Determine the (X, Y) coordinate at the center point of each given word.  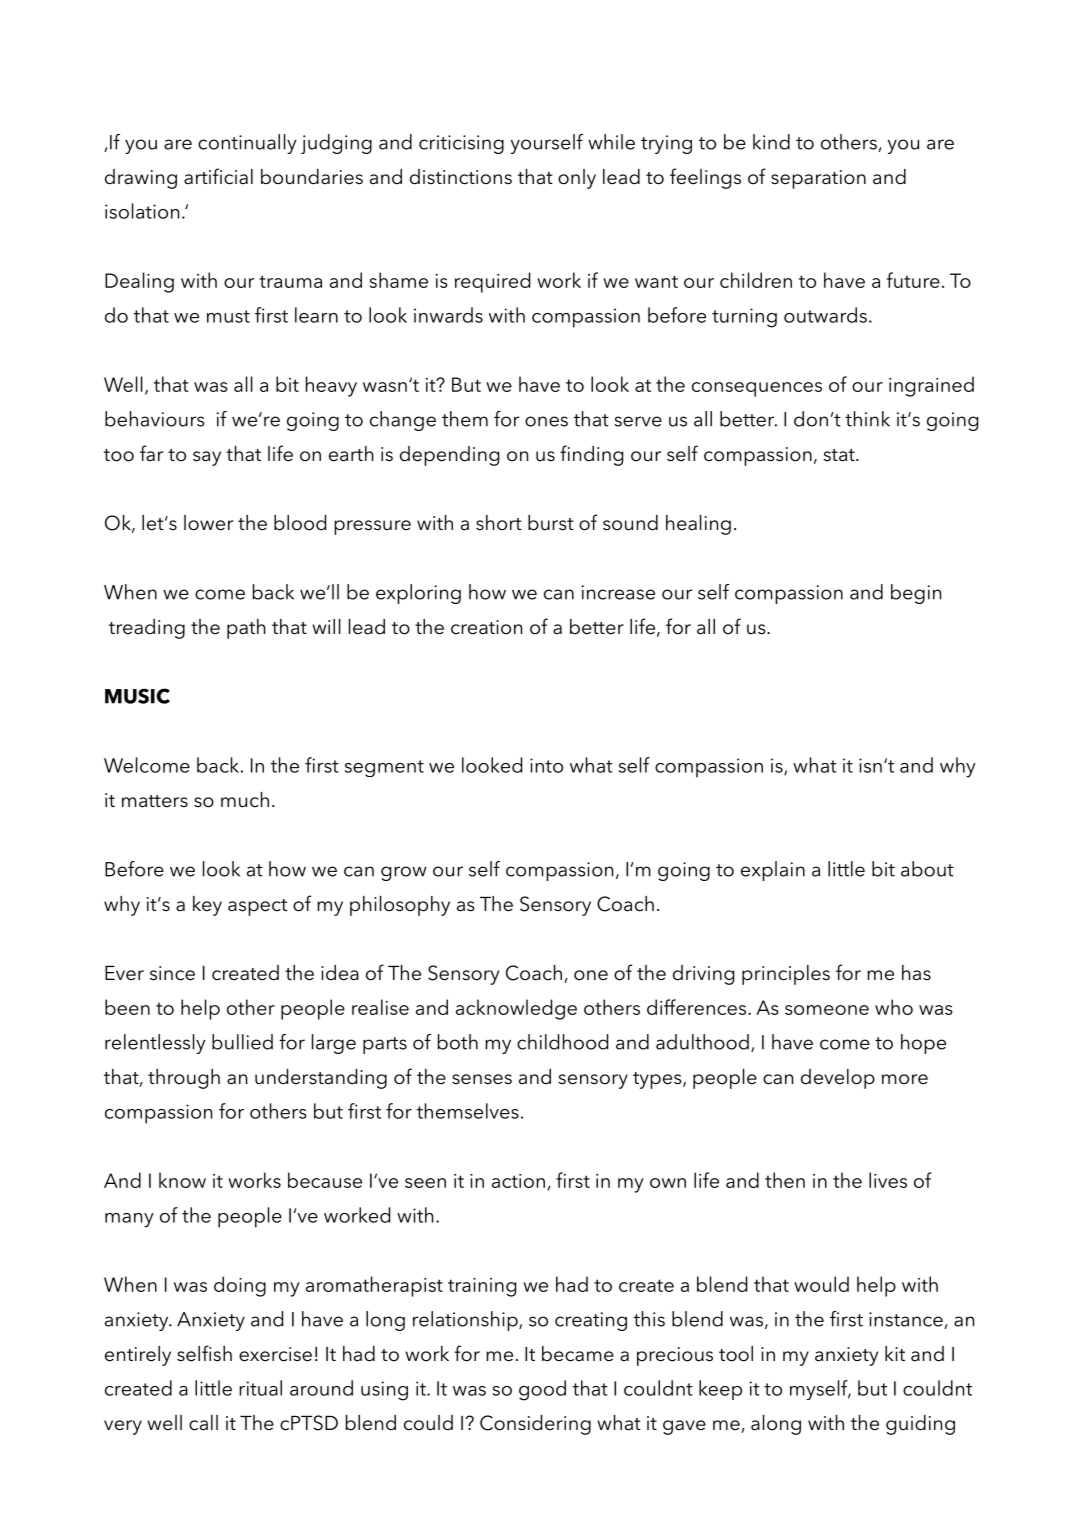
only (577, 179)
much (245, 800)
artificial (218, 176)
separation (818, 179)
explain (773, 871)
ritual (260, 1388)
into (546, 765)
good (542, 1390)
